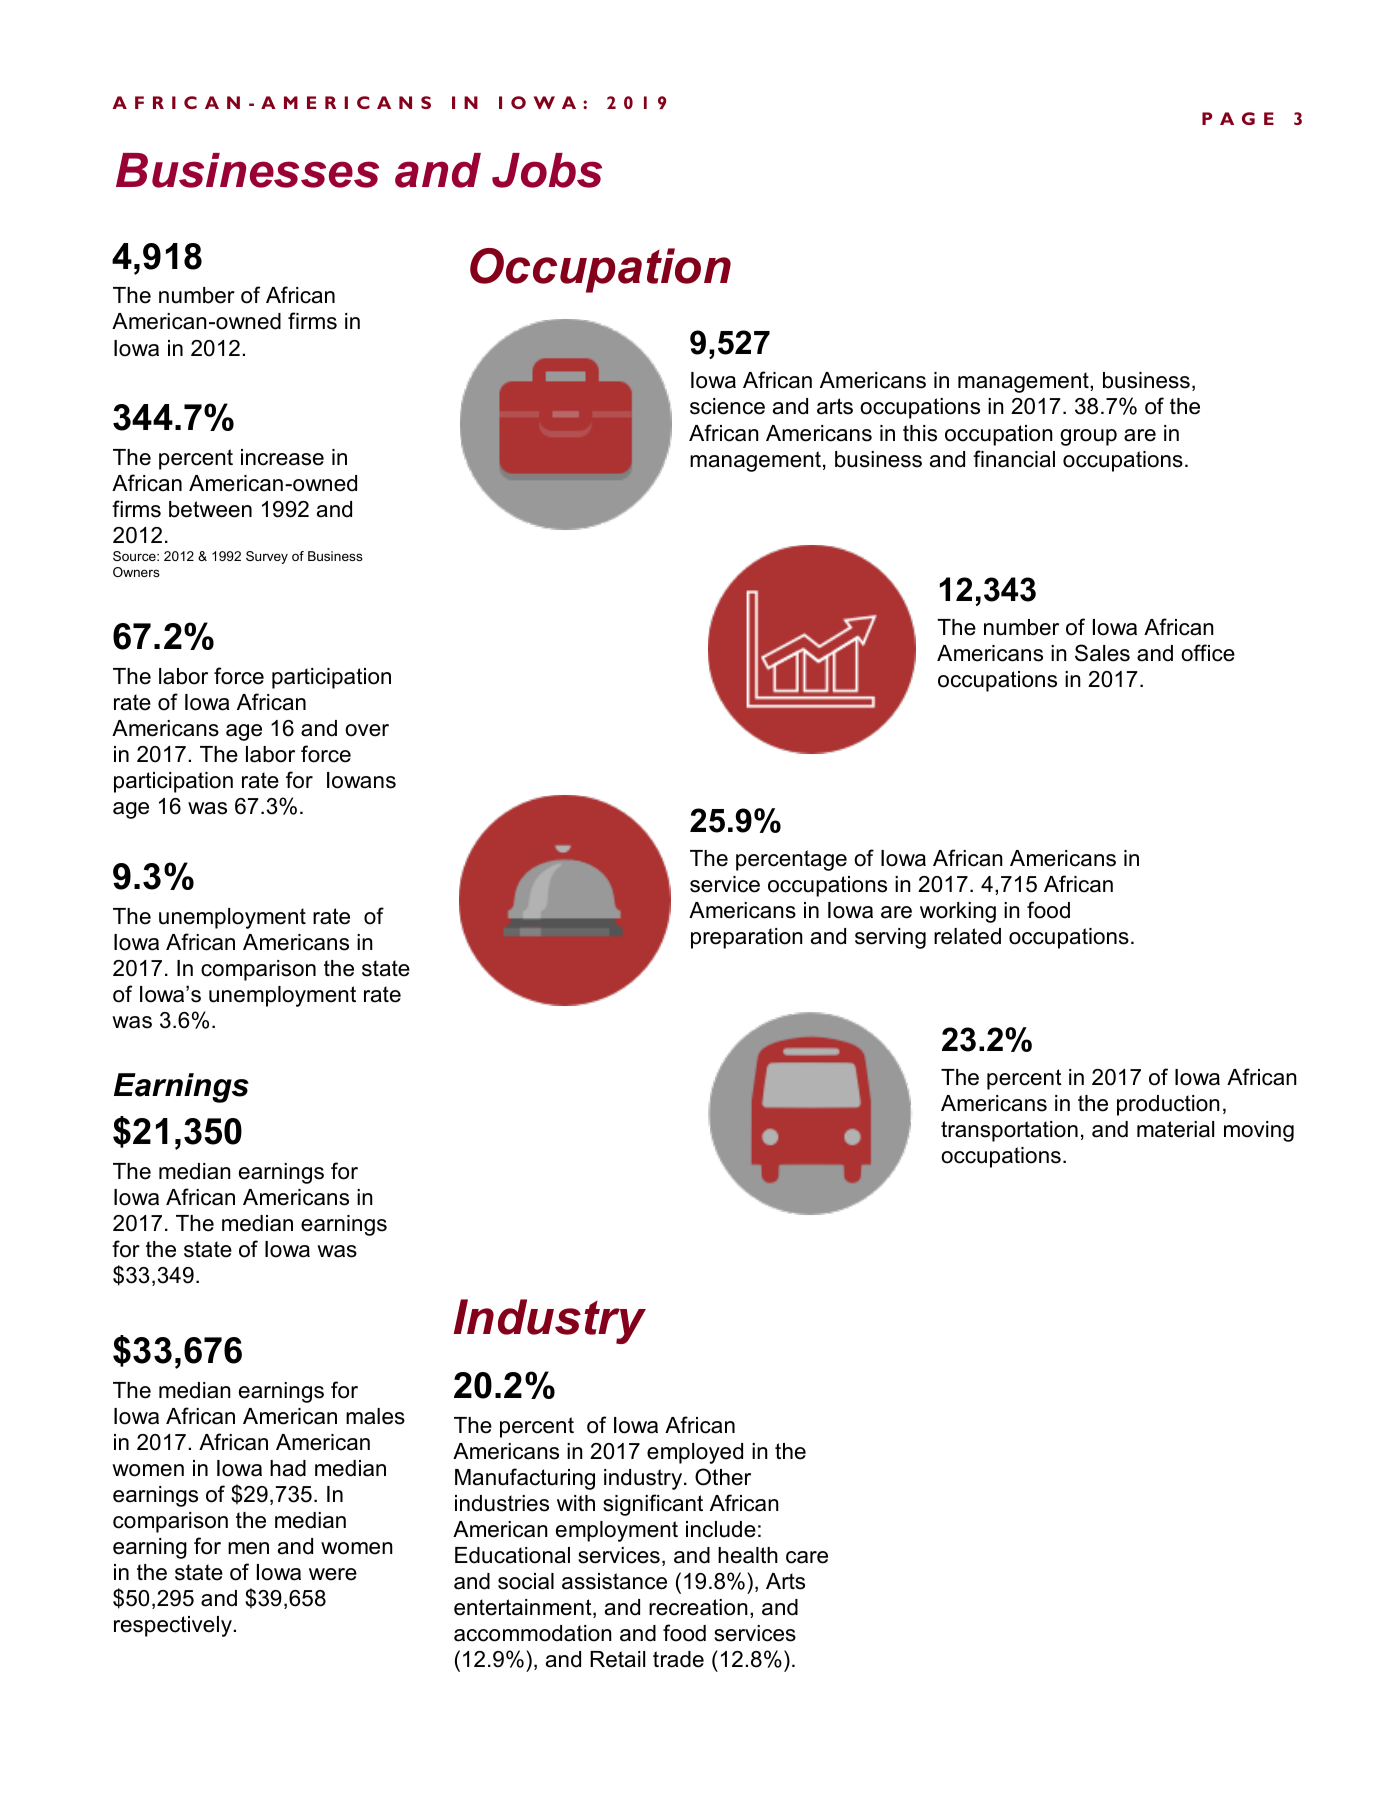 This page has height=1810, width=1399. I want to click on science, so click(727, 406).
